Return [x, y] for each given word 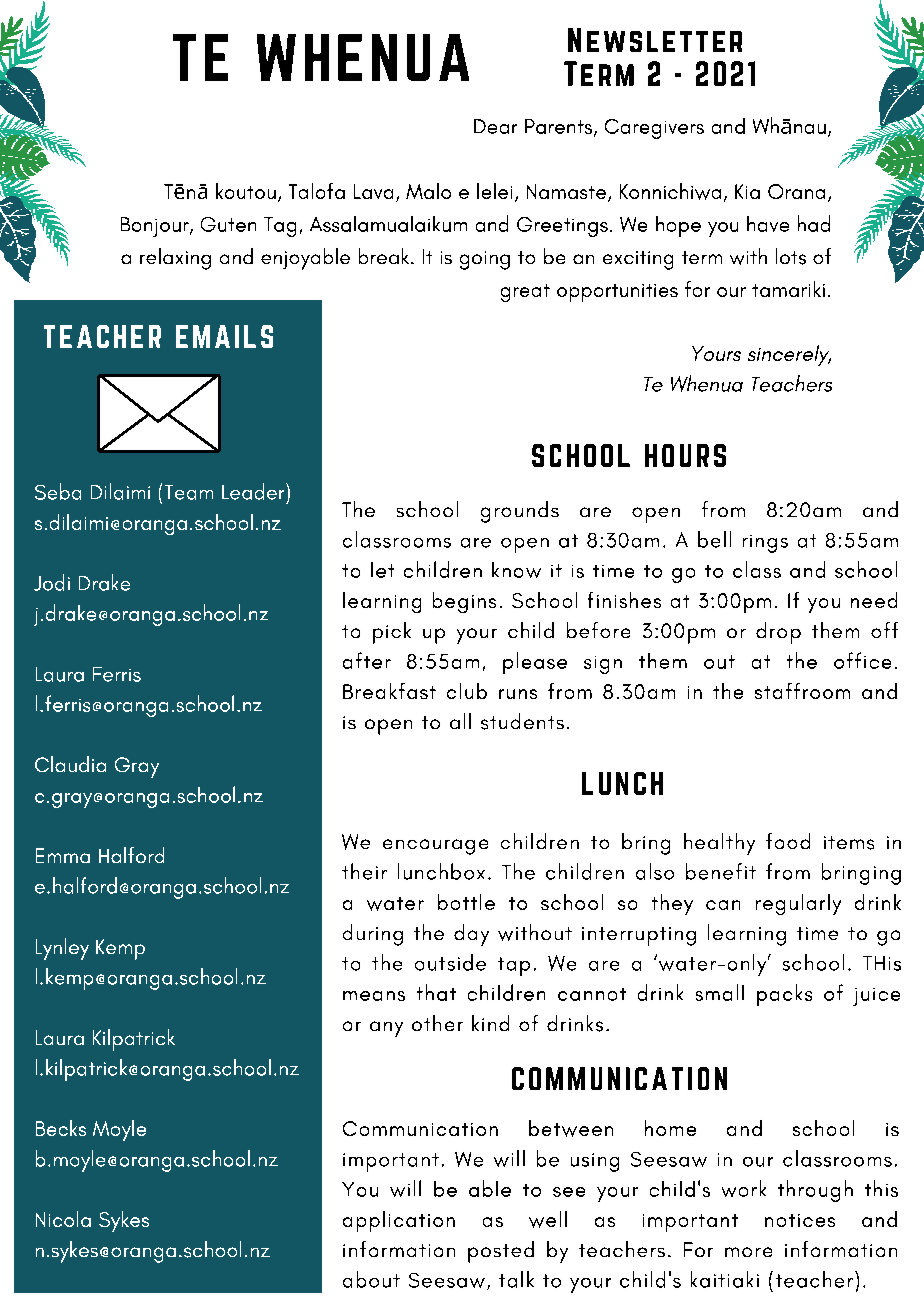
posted [501, 1252]
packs [784, 995]
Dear [495, 126]
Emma [63, 855]
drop [778, 633]
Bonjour [156, 227]
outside [450, 962]
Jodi [52, 582]
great [525, 293]
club [467, 691]
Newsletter [655, 40]
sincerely [789, 355]
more [748, 1252]
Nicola [63, 1219]
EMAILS [224, 336]
